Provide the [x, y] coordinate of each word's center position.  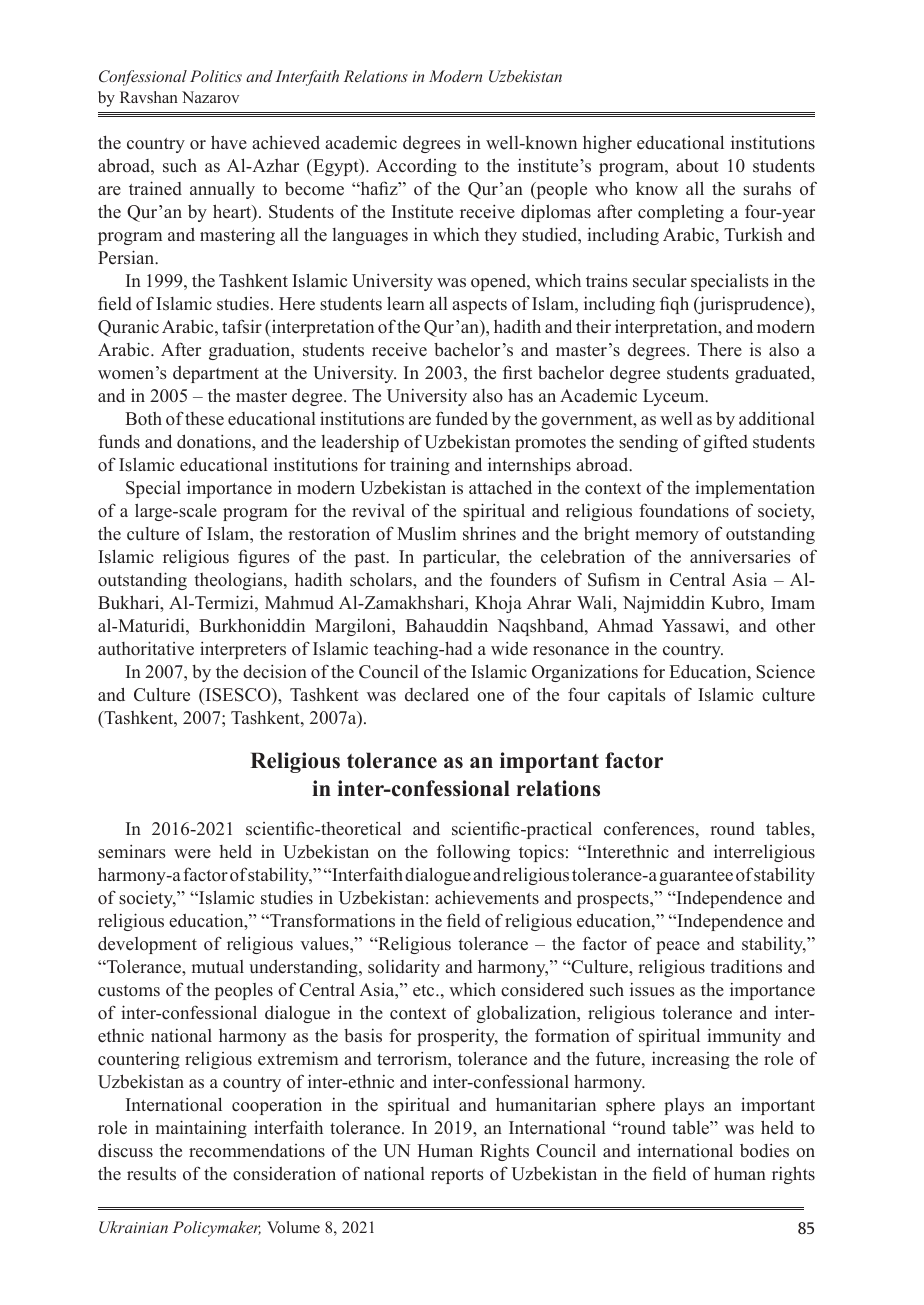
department [216, 374]
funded [462, 418]
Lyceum [675, 397]
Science [785, 671]
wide [509, 648]
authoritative [146, 648]
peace [678, 947]
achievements [487, 897]
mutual [217, 967]
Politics [216, 76]
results [151, 1174]
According [416, 167]
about [697, 166]
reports [457, 1176]
